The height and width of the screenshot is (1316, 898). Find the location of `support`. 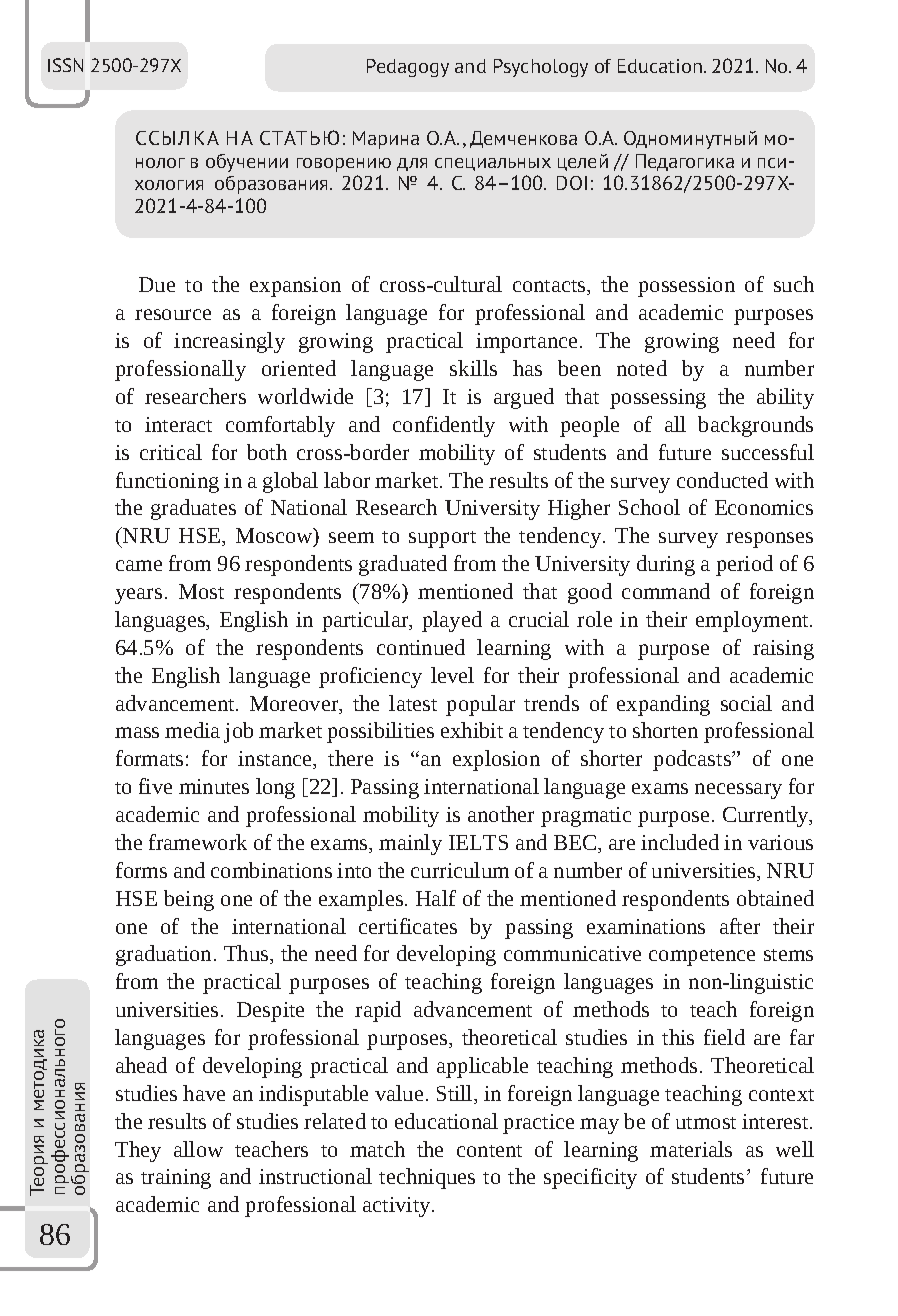

support is located at coordinates (442, 539).
